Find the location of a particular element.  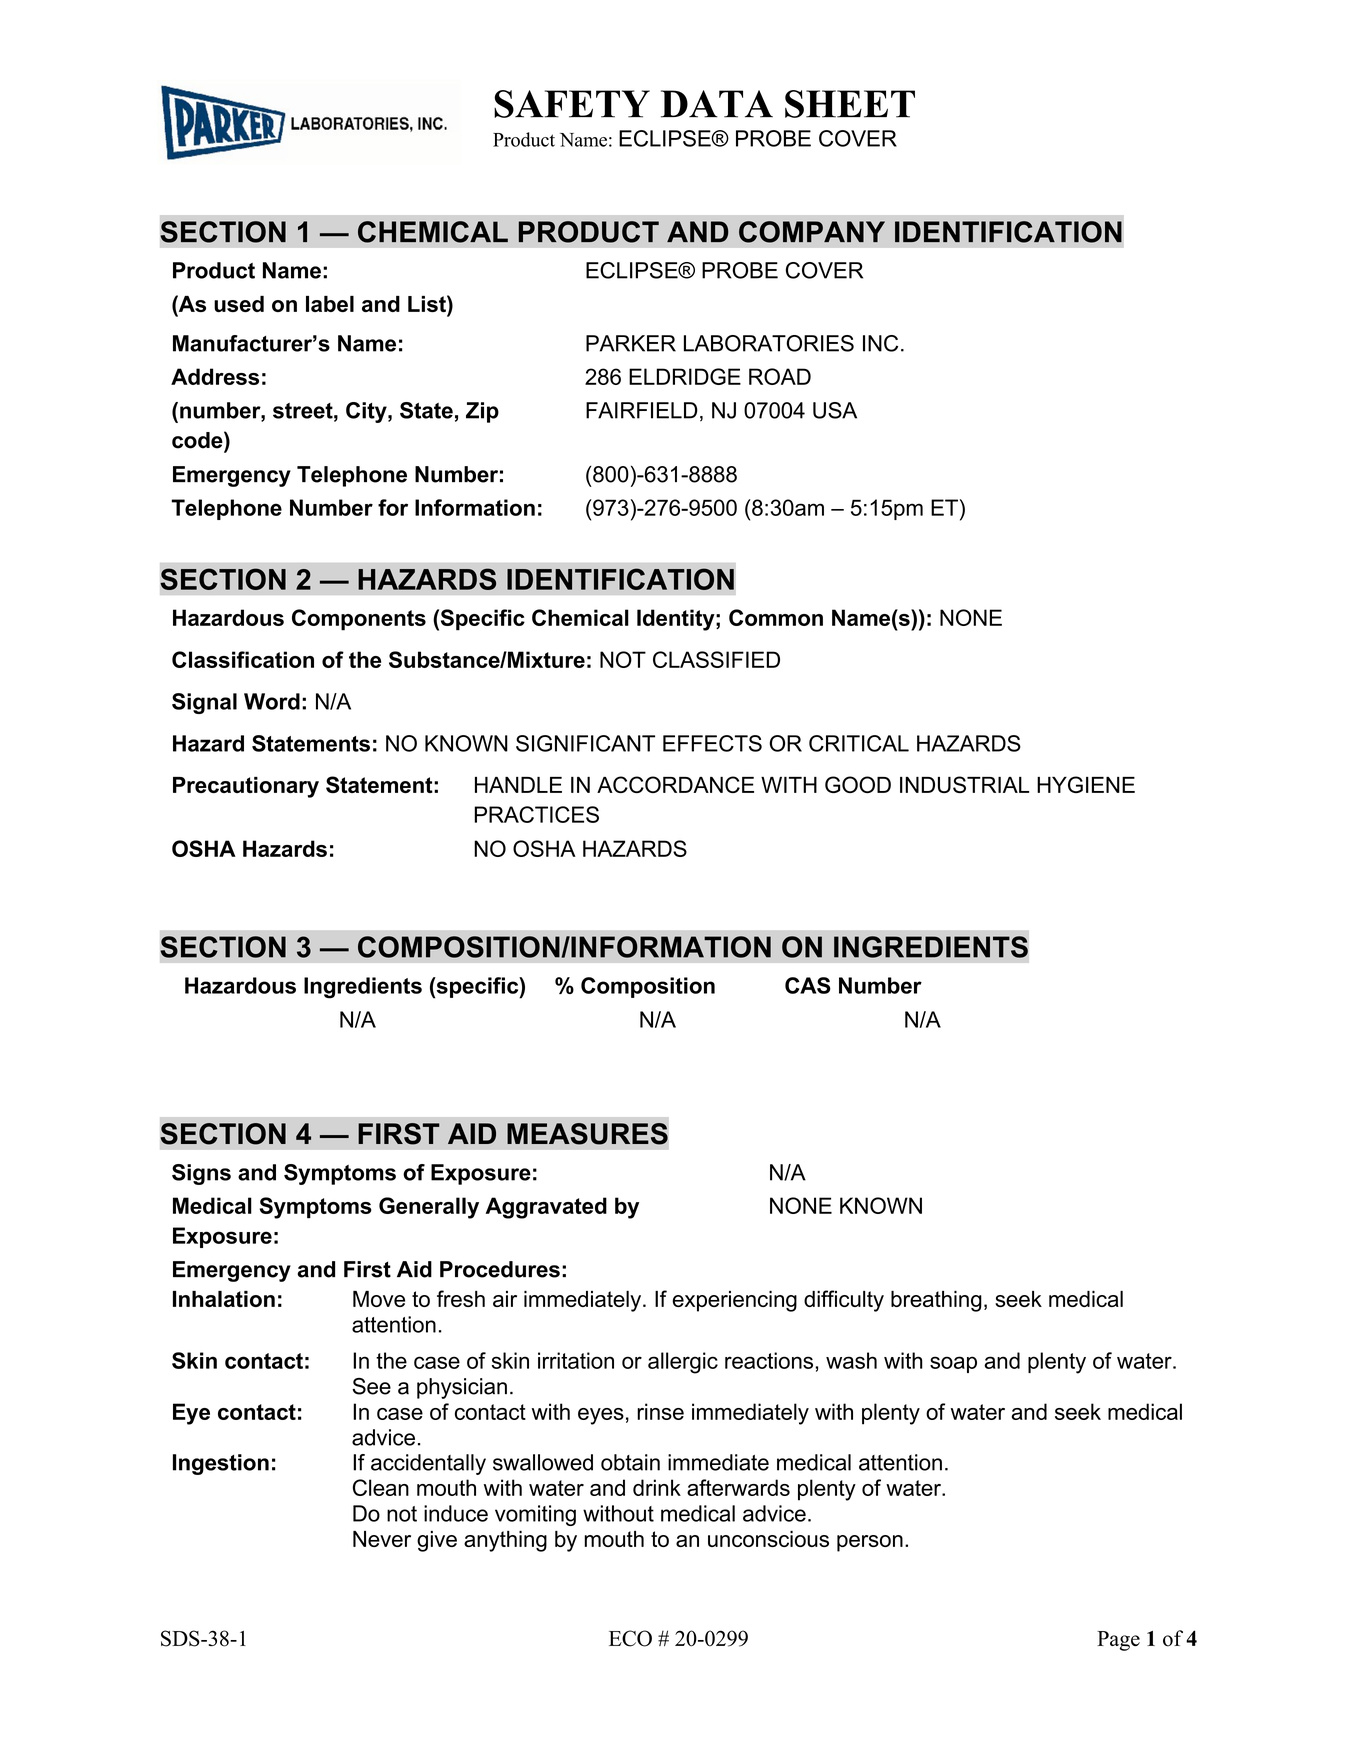

SHEET is located at coordinates (850, 104).
